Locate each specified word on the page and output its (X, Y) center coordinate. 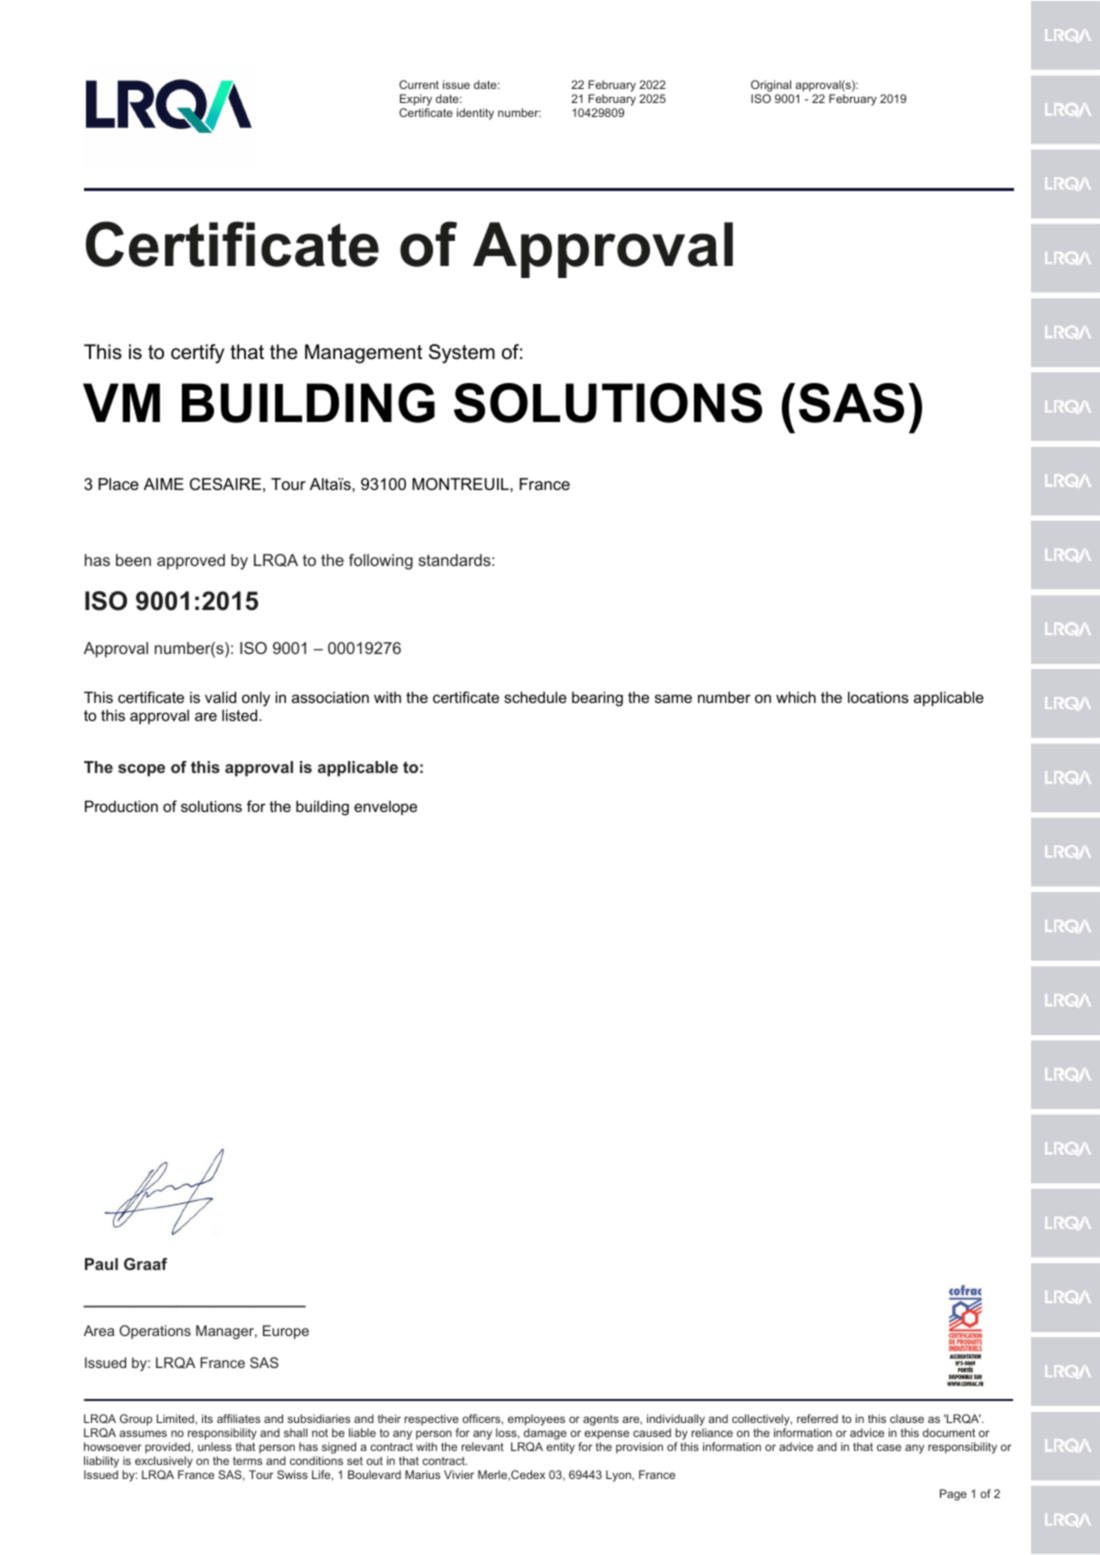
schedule (535, 697)
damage (544, 1435)
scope (141, 770)
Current (419, 84)
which (796, 697)
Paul (101, 1264)
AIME (164, 484)
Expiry (416, 101)
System (462, 354)
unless (215, 1446)
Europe (286, 1332)
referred (817, 1418)
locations (878, 697)
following (381, 562)
